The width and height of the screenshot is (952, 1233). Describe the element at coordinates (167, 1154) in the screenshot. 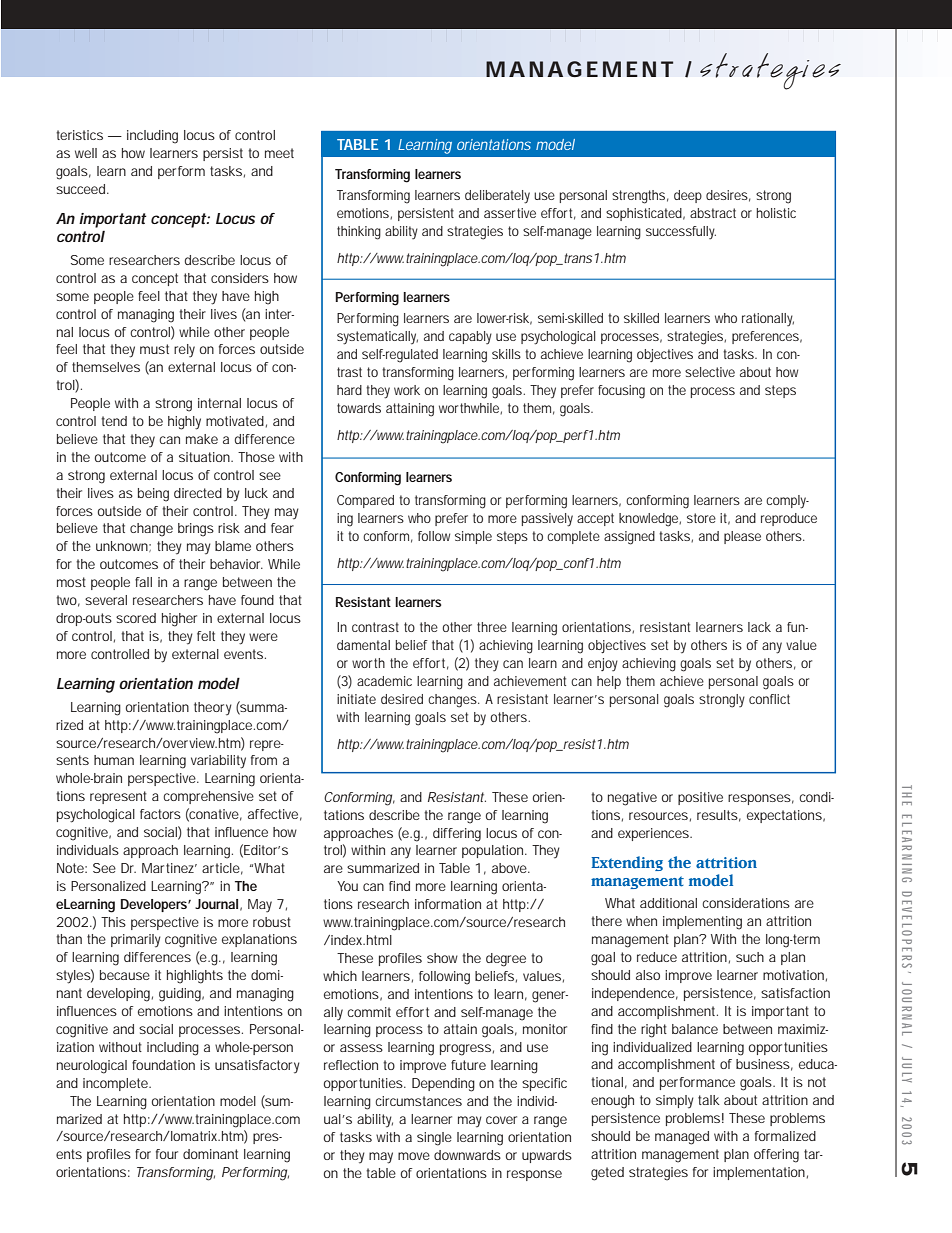

I see `four` at that location.
